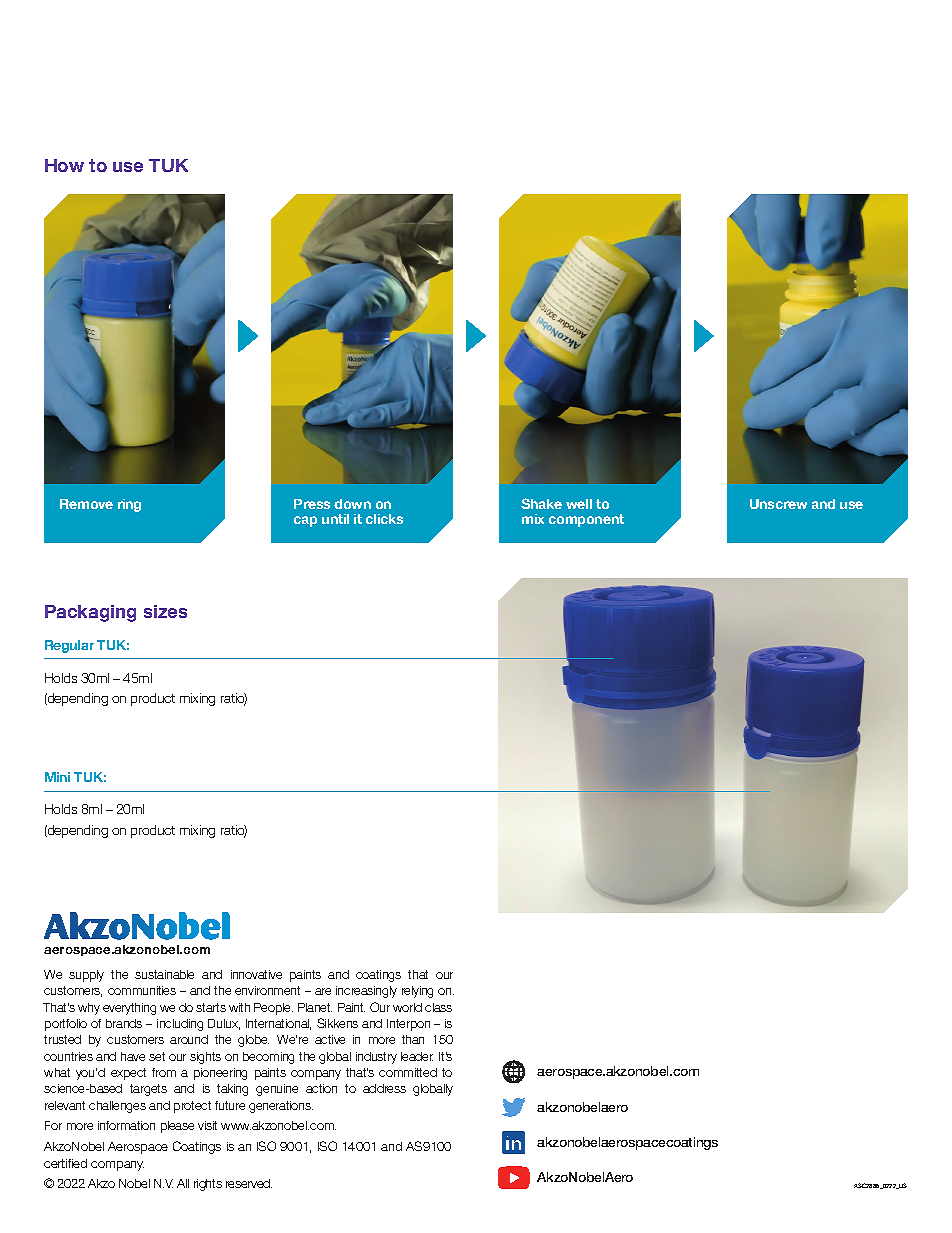 The width and height of the document is (952, 1233). What do you see at coordinates (778, 504) in the document?
I see `Unscrew` at bounding box center [778, 504].
